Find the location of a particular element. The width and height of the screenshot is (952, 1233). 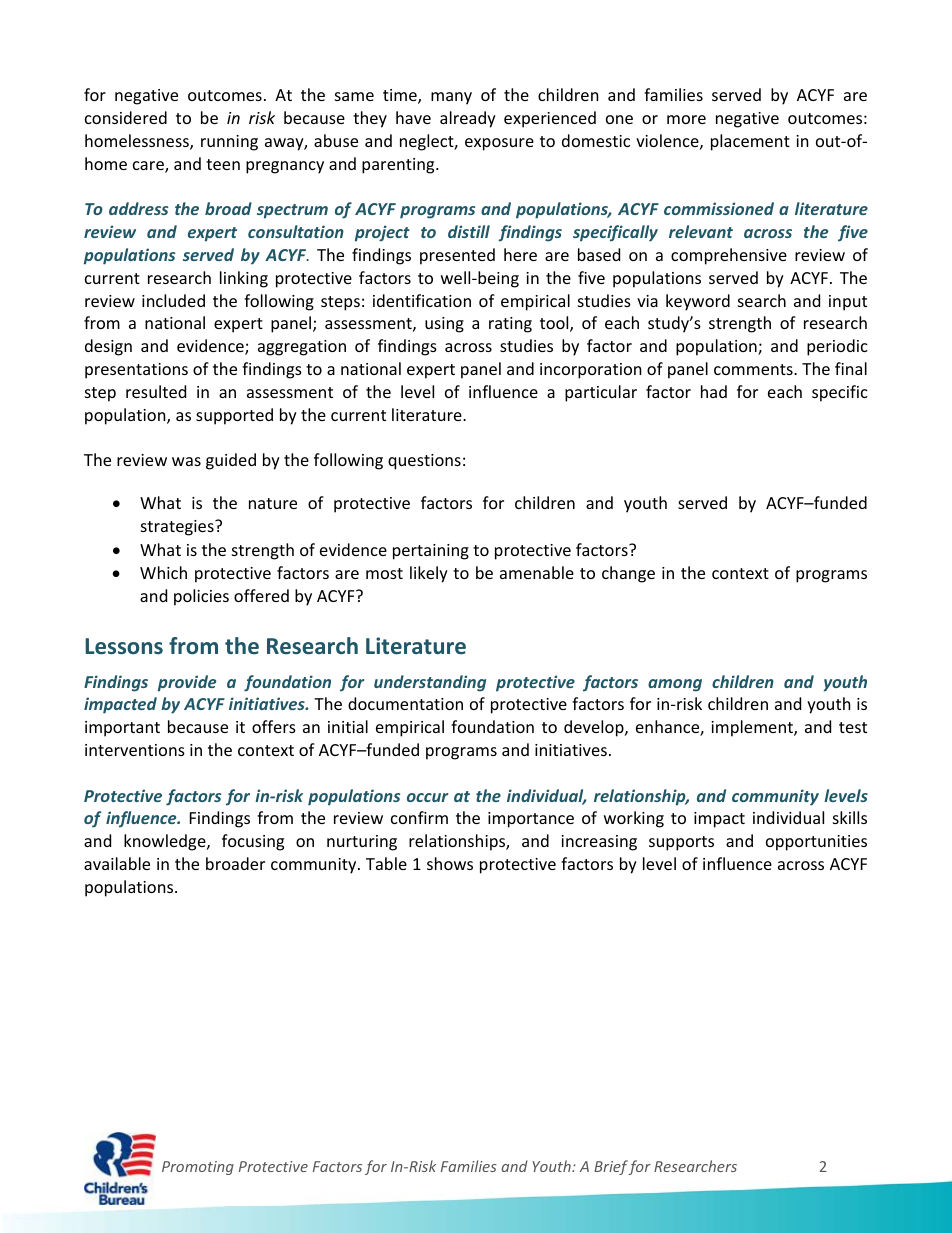

questions is located at coordinates (424, 462).
